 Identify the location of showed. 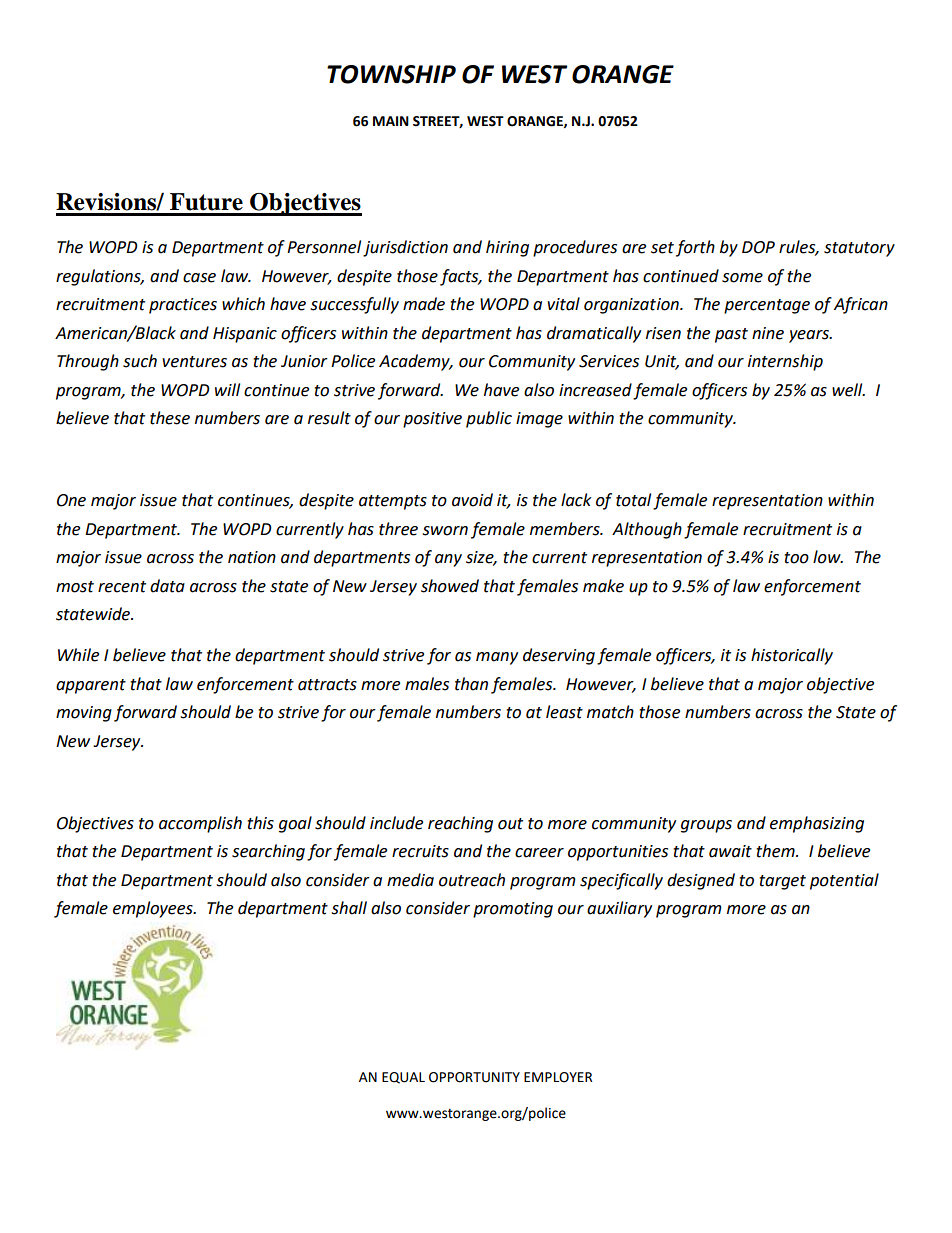
(450, 586).
